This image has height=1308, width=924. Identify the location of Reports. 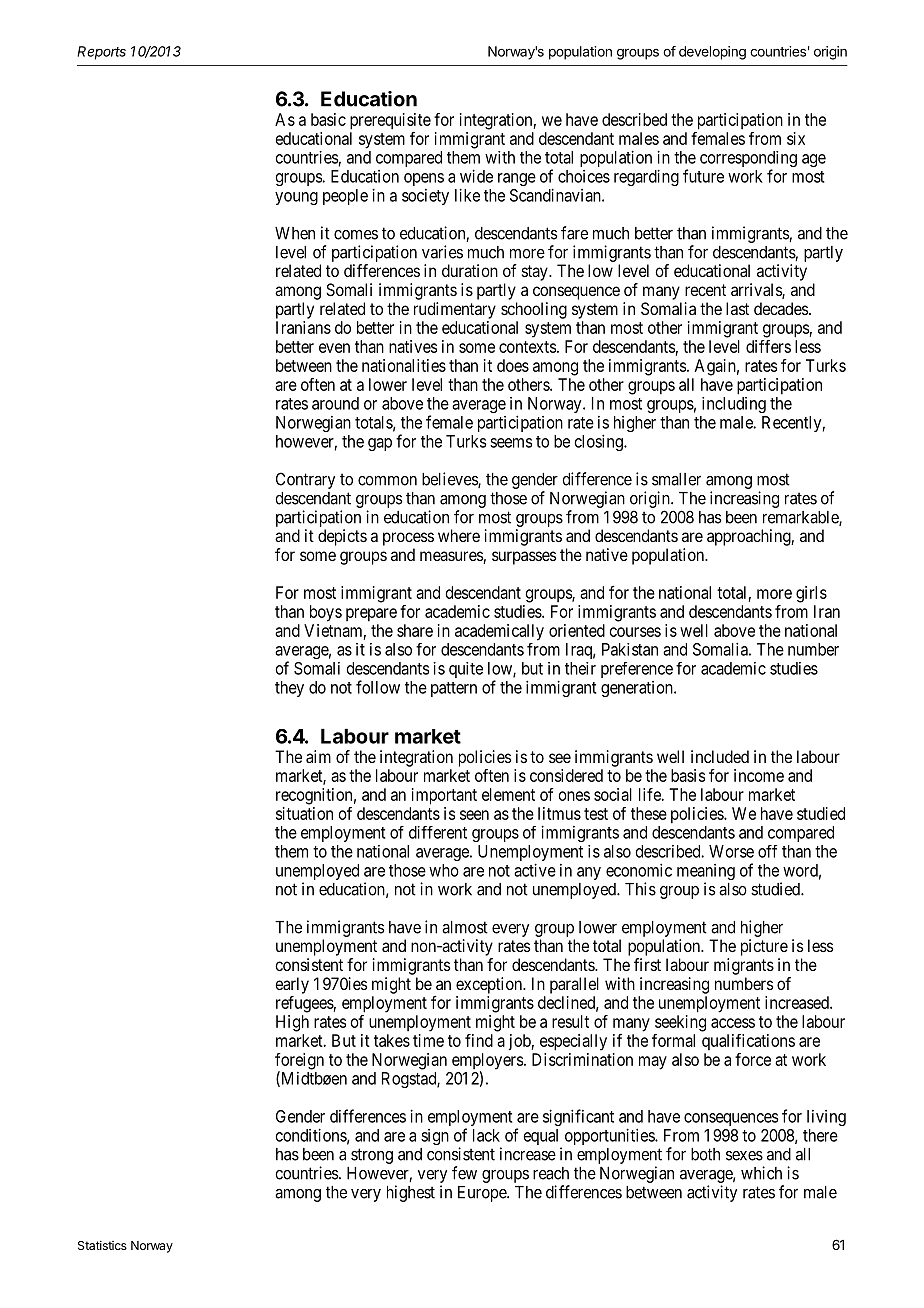
(101, 53).
